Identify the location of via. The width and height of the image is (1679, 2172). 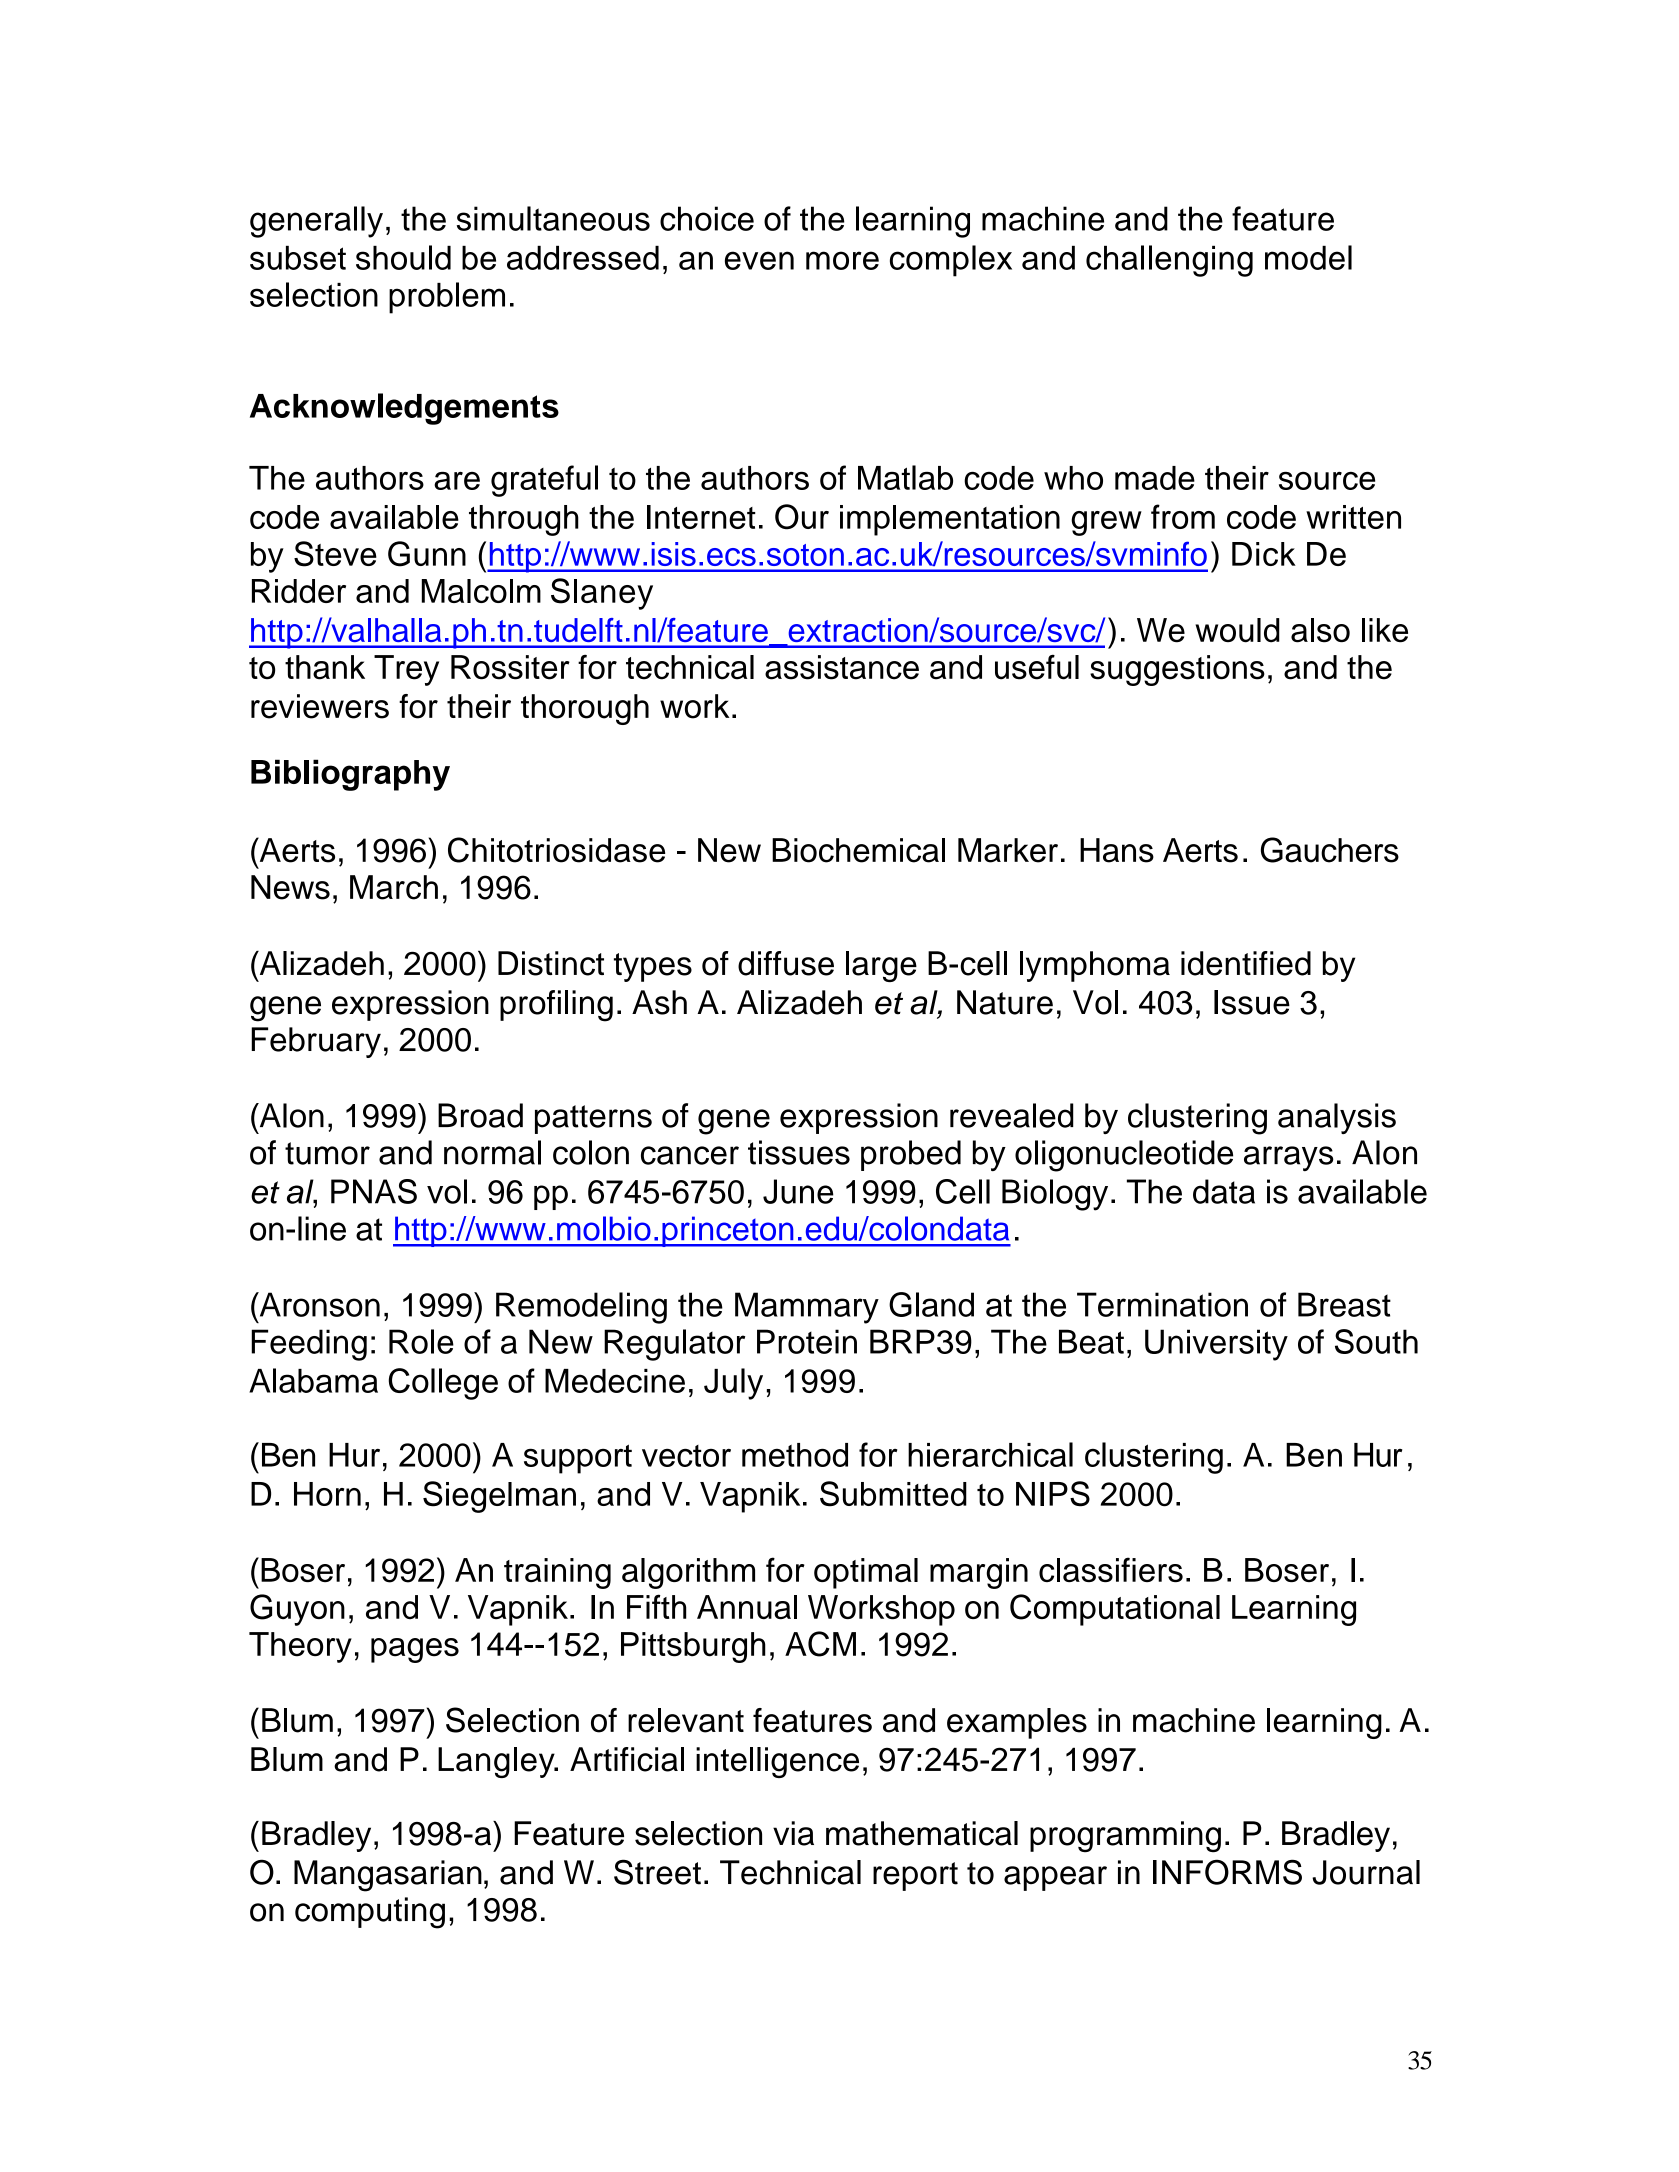
(793, 1833).
